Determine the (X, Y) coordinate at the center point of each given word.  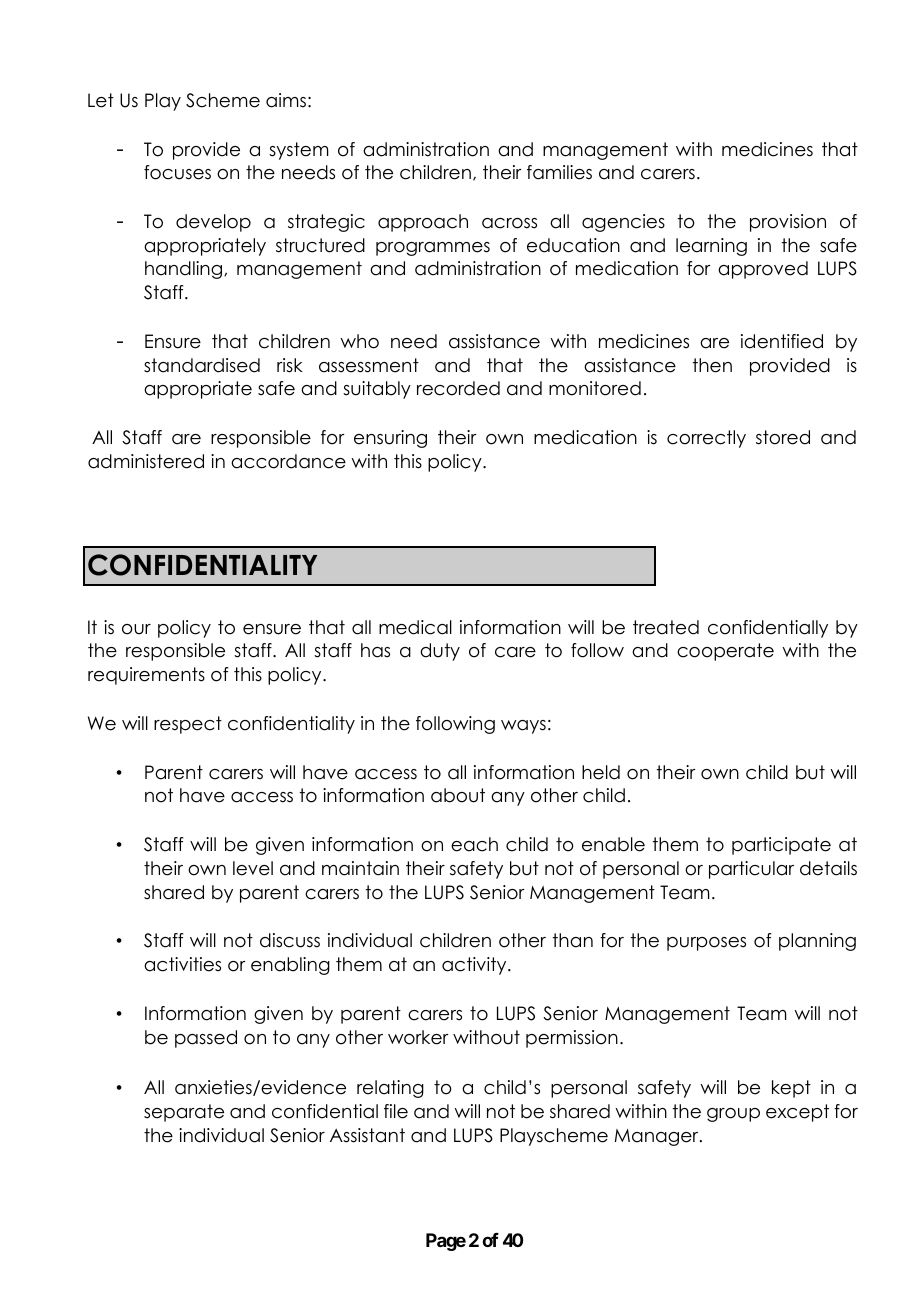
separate (184, 1113)
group (733, 1115)
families (559, 172)
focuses (177, 172)
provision (788, 223)
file (396, 1111)
